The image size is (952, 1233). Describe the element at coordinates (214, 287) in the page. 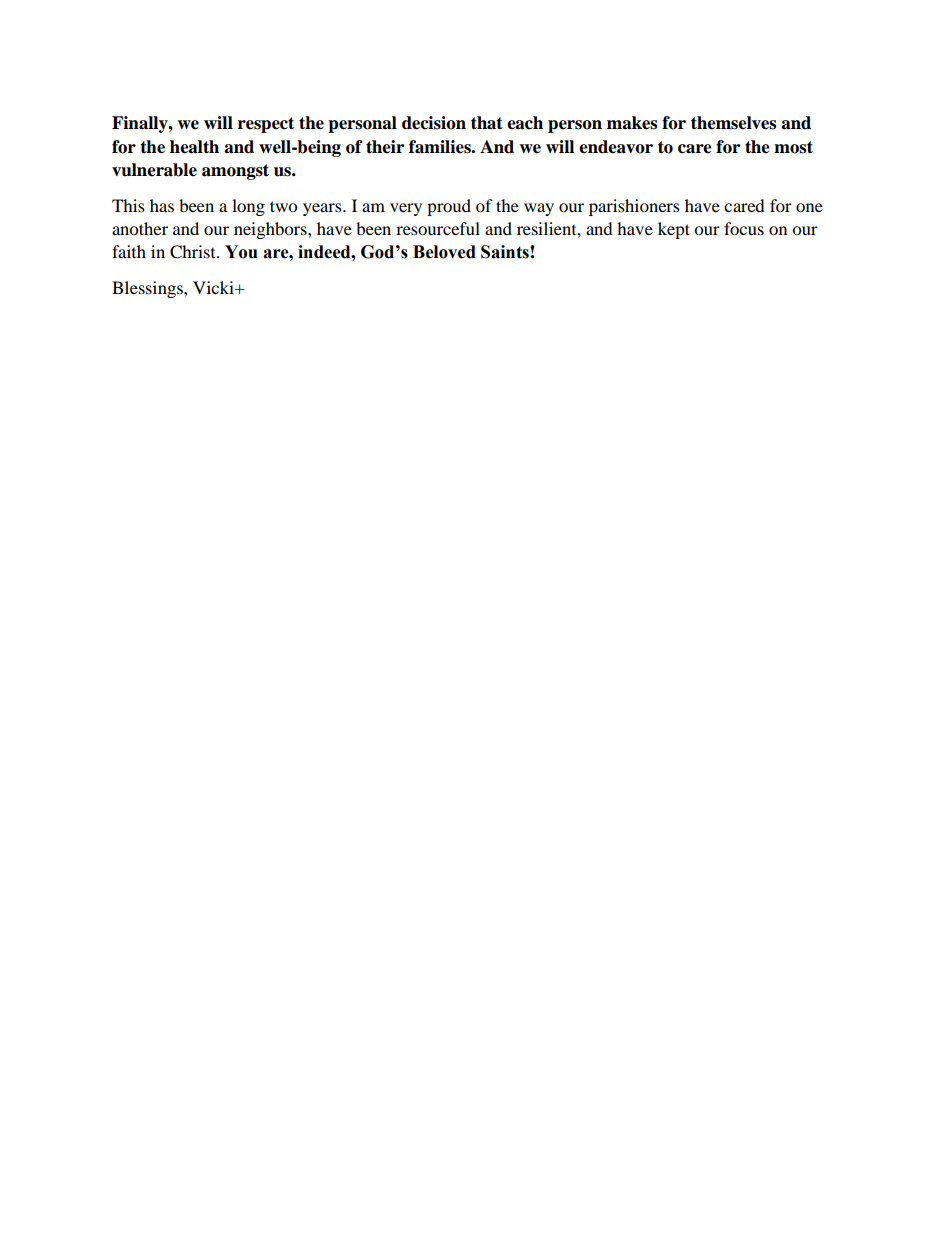

I see `Vicki` at that location.
